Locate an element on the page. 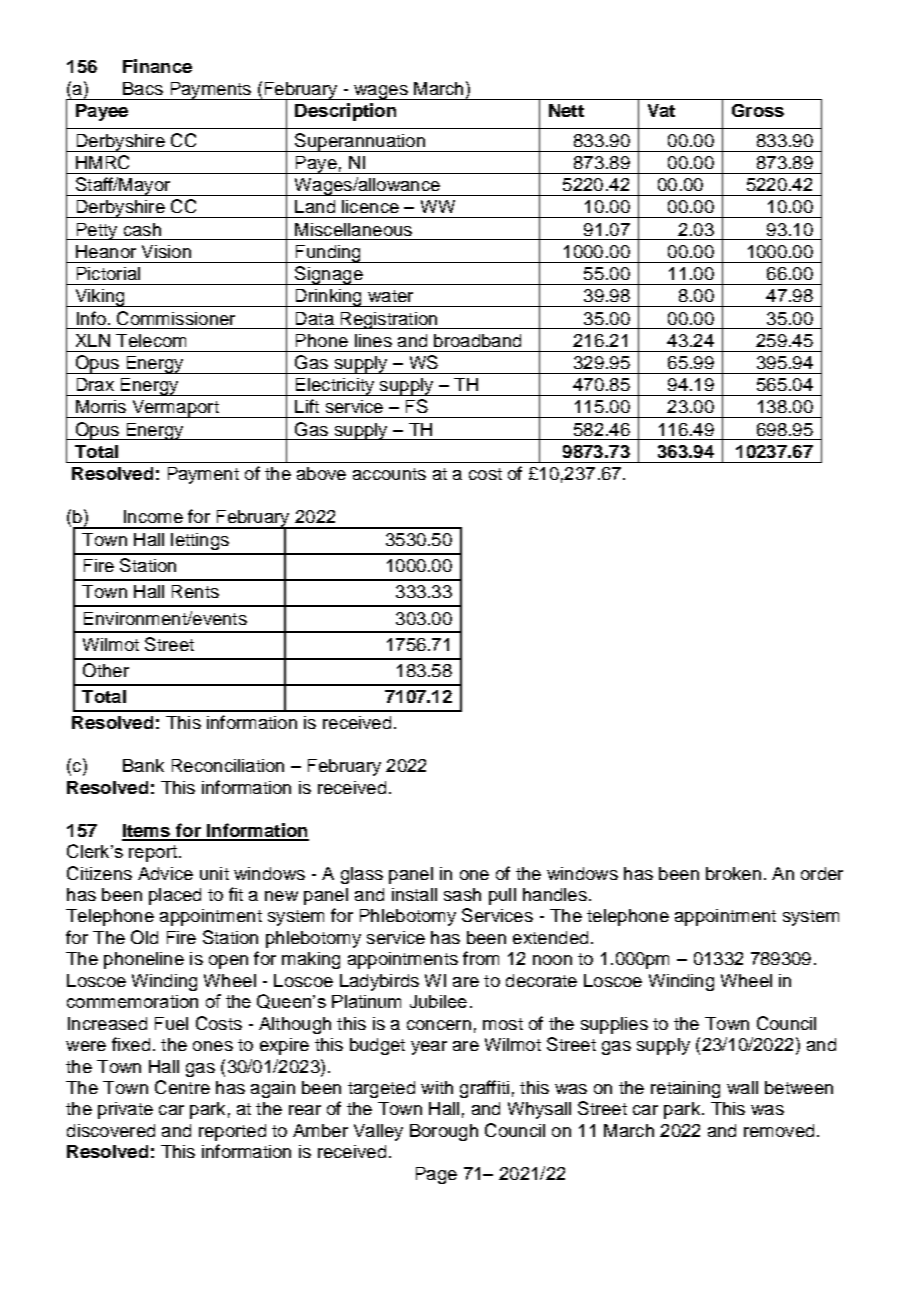 Image resolution: width=924 pixels, height=1308 pixels. Registration is located at coordinates (389, 320).
